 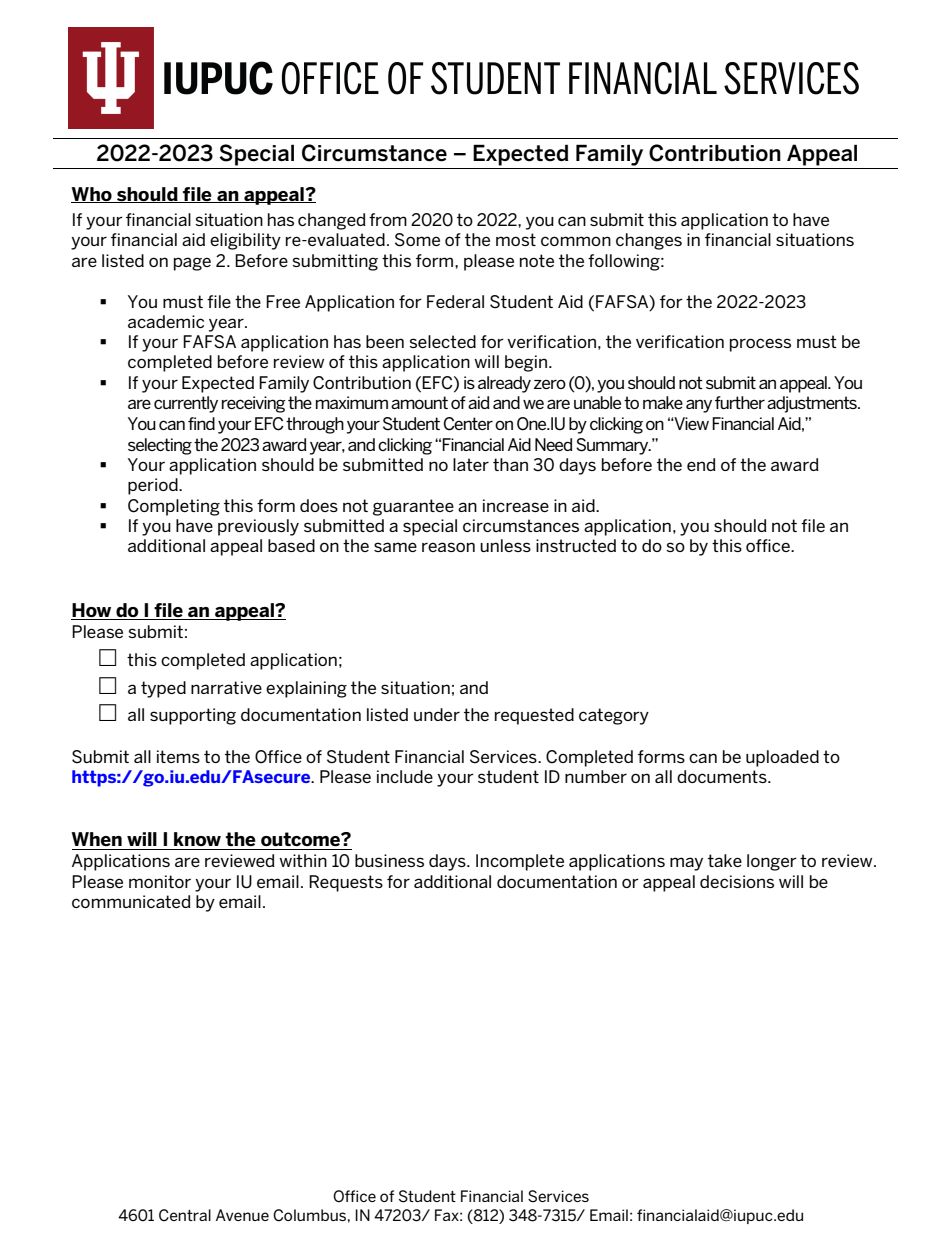 I want to click on may, so click(x=686, y=864).
